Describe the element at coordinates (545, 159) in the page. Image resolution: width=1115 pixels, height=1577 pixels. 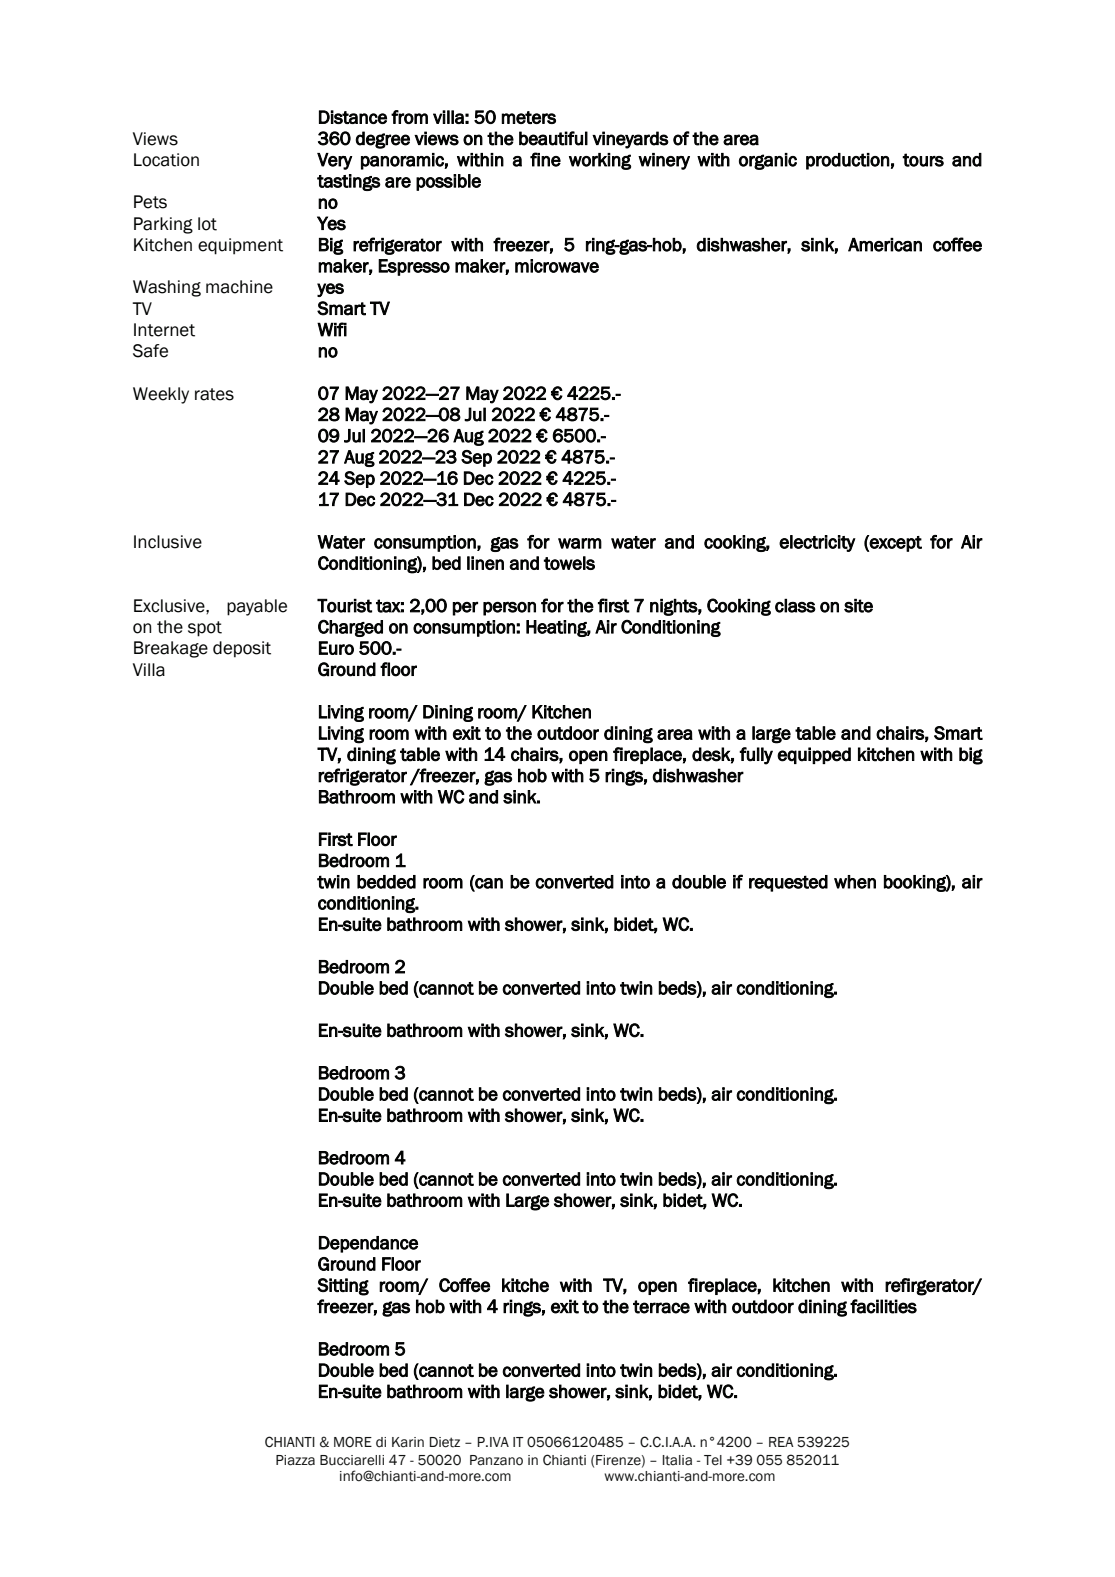
I see `fine` at that location.
